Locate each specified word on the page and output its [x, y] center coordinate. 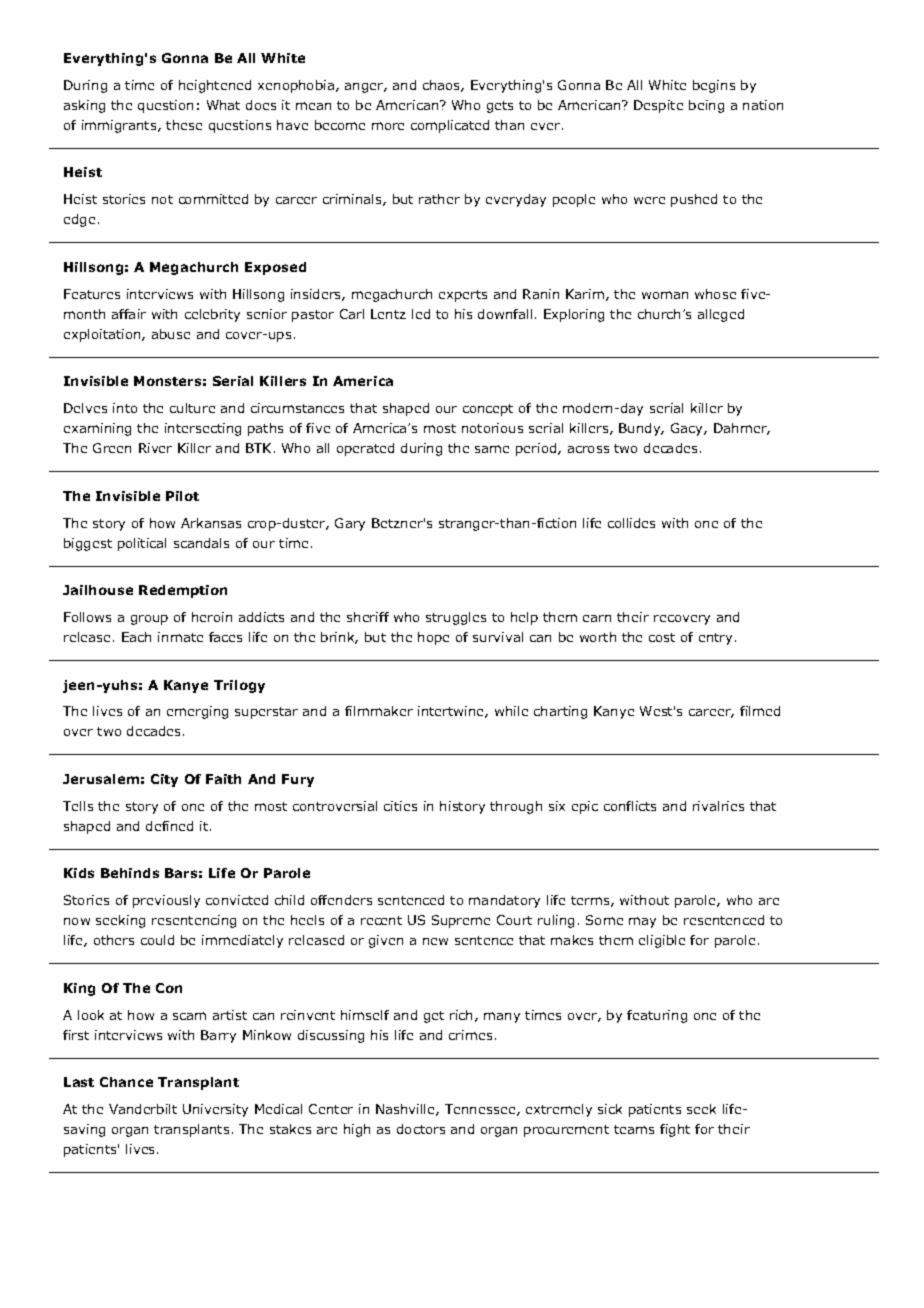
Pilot [182, 496]
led [421, 314]
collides [631, 523]
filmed [760, 711]
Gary [350, 524]
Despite [658, 106]
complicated [450, 126]
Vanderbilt [143, 1109]
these [184, 125]
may [642, 922]
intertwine [452, 712]
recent [381, 920]
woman [665, 295]
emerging [197, 712]
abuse [171, 334]
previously [166, 901]
